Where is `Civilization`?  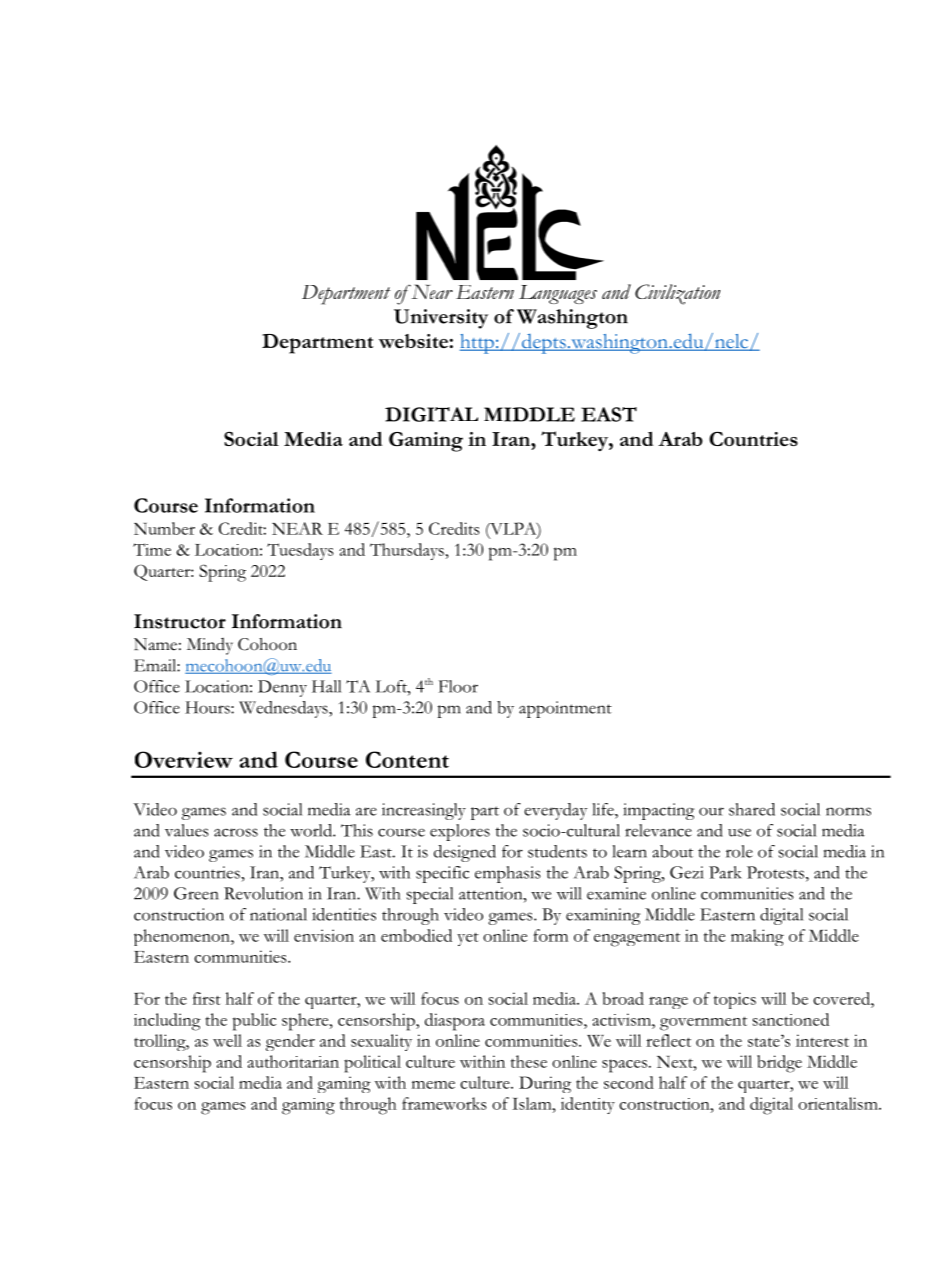 Civilization is located at coordinates (677, 294).
